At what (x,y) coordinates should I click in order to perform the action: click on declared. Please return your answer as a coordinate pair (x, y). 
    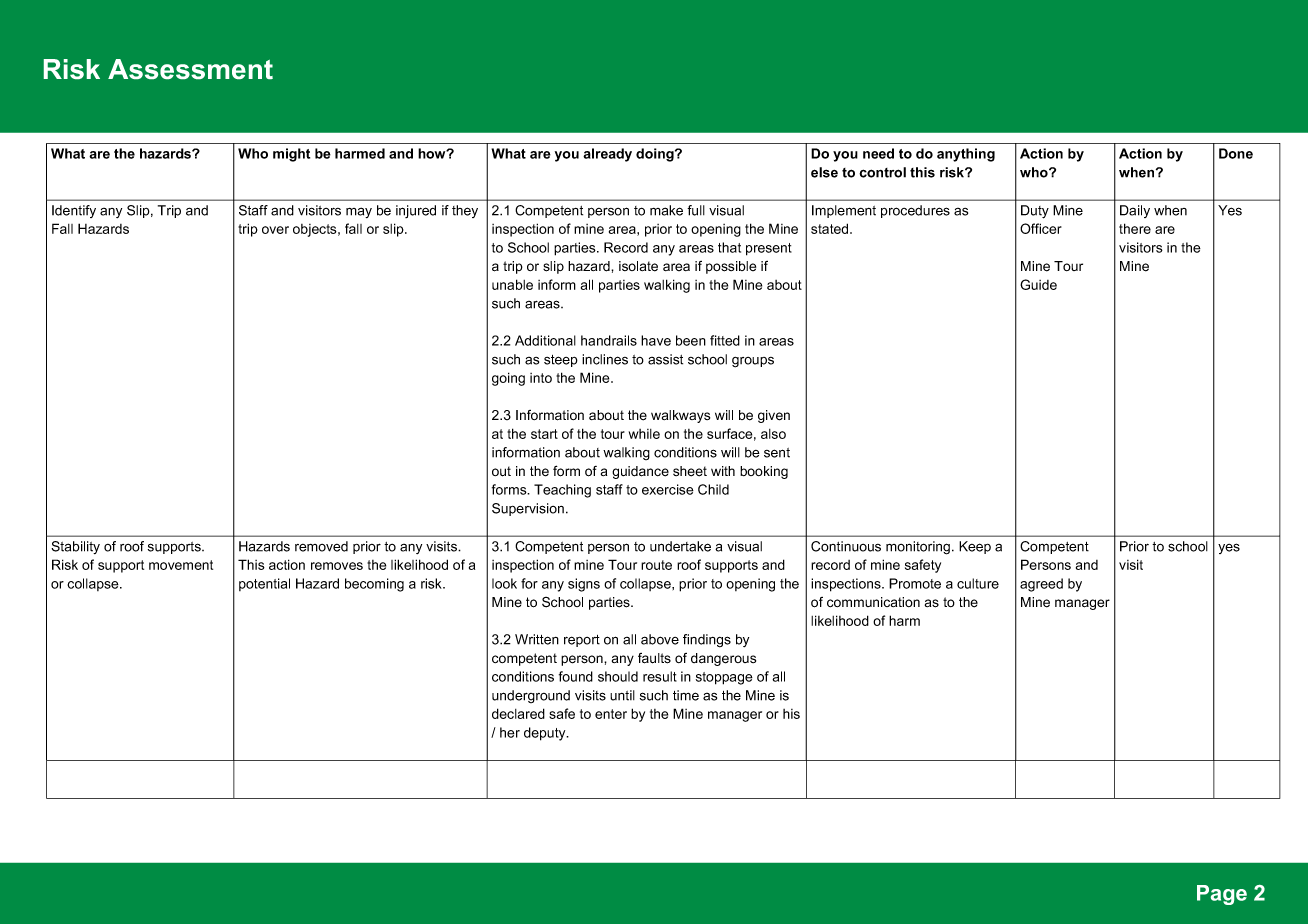
    Looking at the image, I should click on (518, 713).
